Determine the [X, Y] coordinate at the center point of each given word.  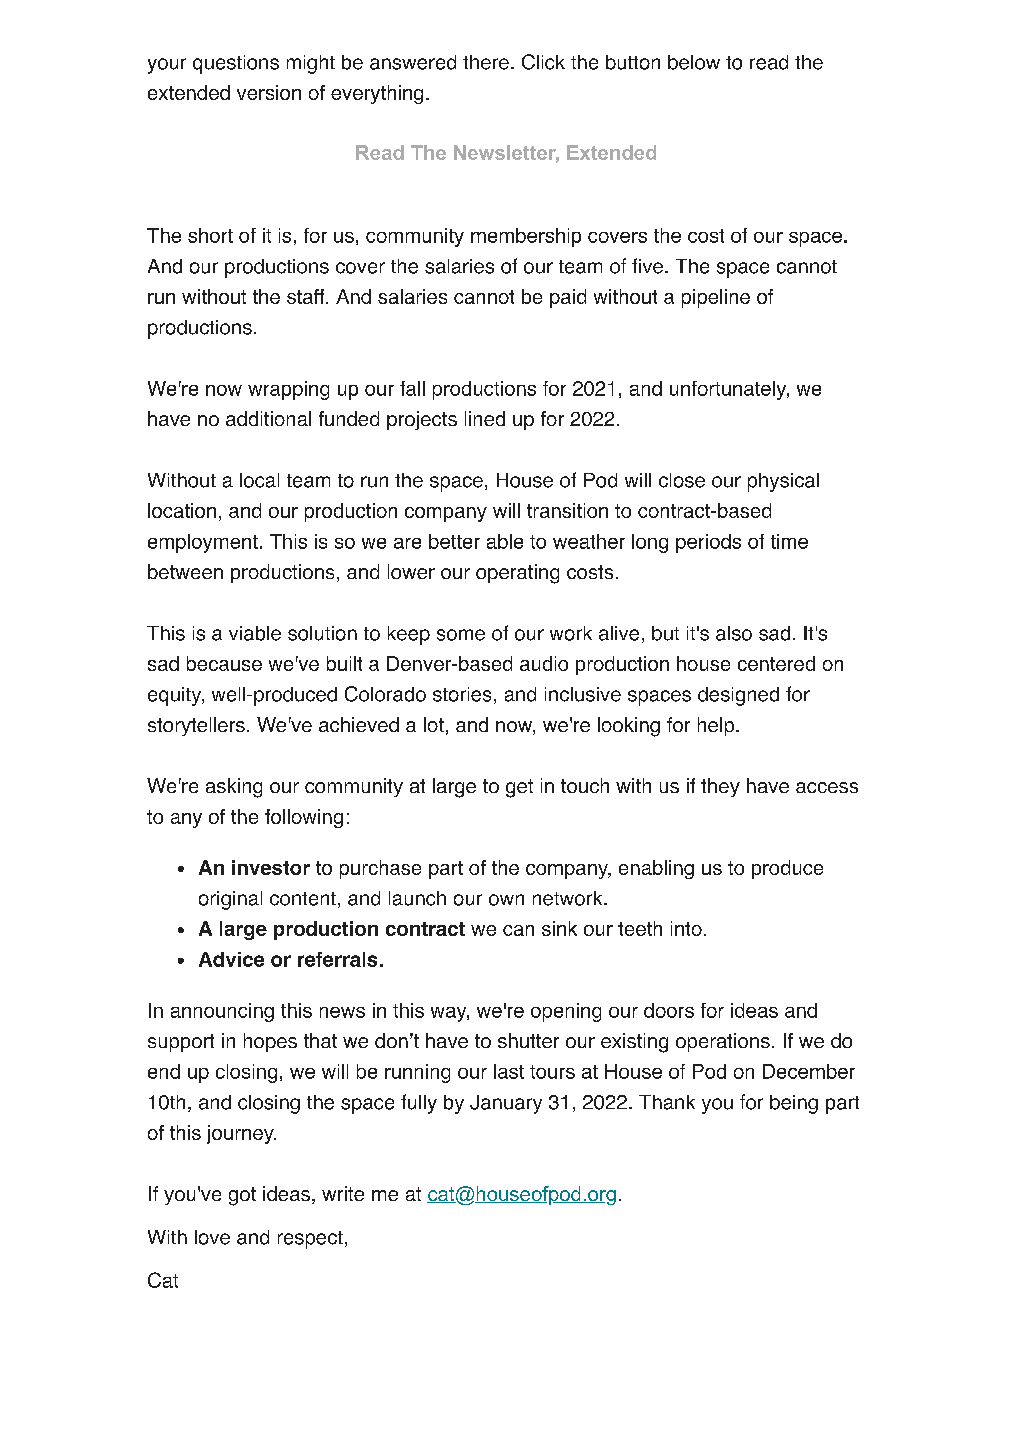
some [461, 635]
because [224, 663]
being [794, 1104]
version [269, 92]
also [734, 633]
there [486, 62]
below [694, 62]
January [506, 1104]
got [242, 1196]
